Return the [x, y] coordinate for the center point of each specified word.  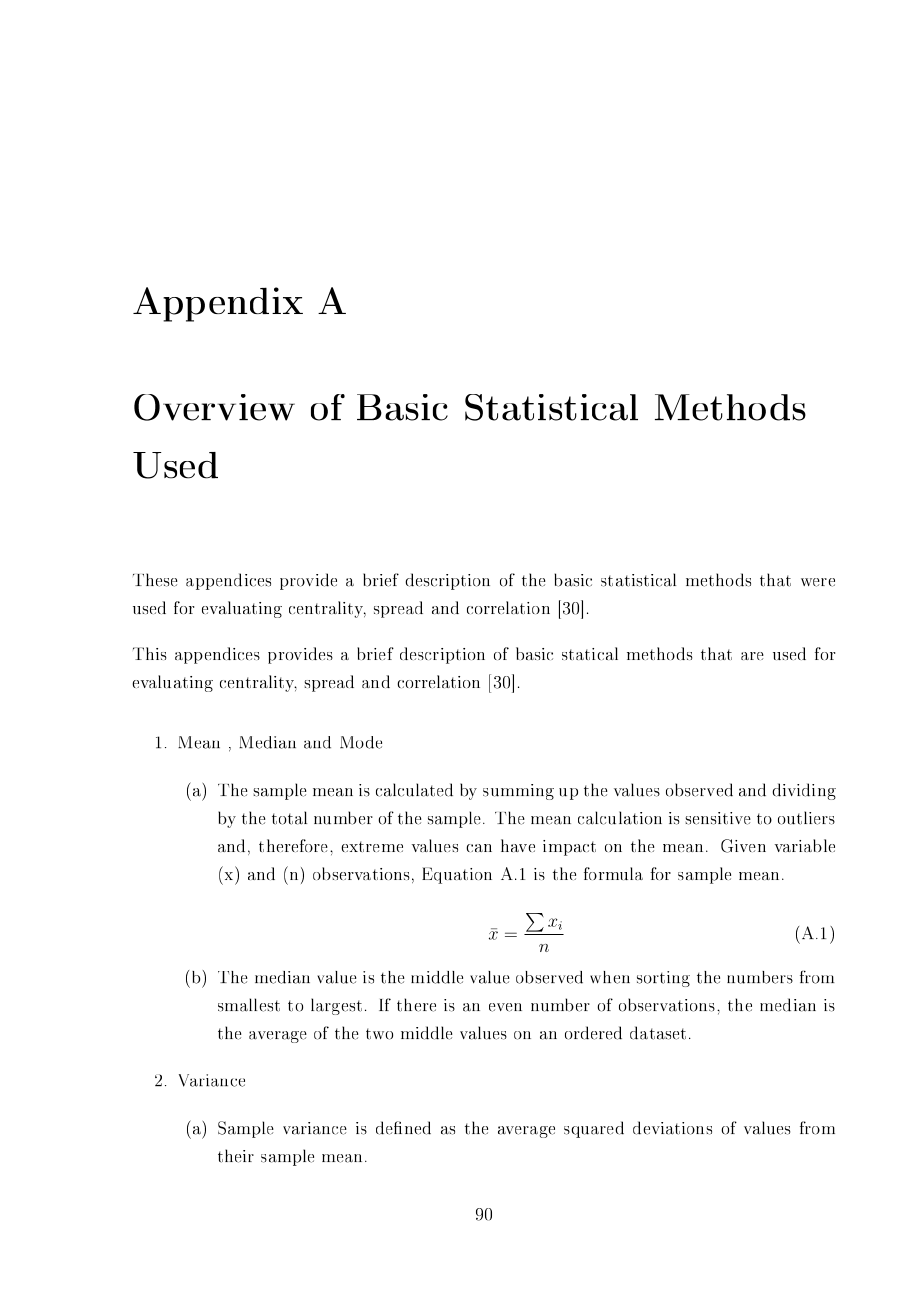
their [236, 1156]
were [818, 582]
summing [518, 792]
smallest [249, 1005]
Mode [361, 742]
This [150, 653]
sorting [663, 979]
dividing [804, 791]
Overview [214, 407]
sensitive [718, 818]
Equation [457, 875]
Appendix [218, 304]
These [155, 580]
